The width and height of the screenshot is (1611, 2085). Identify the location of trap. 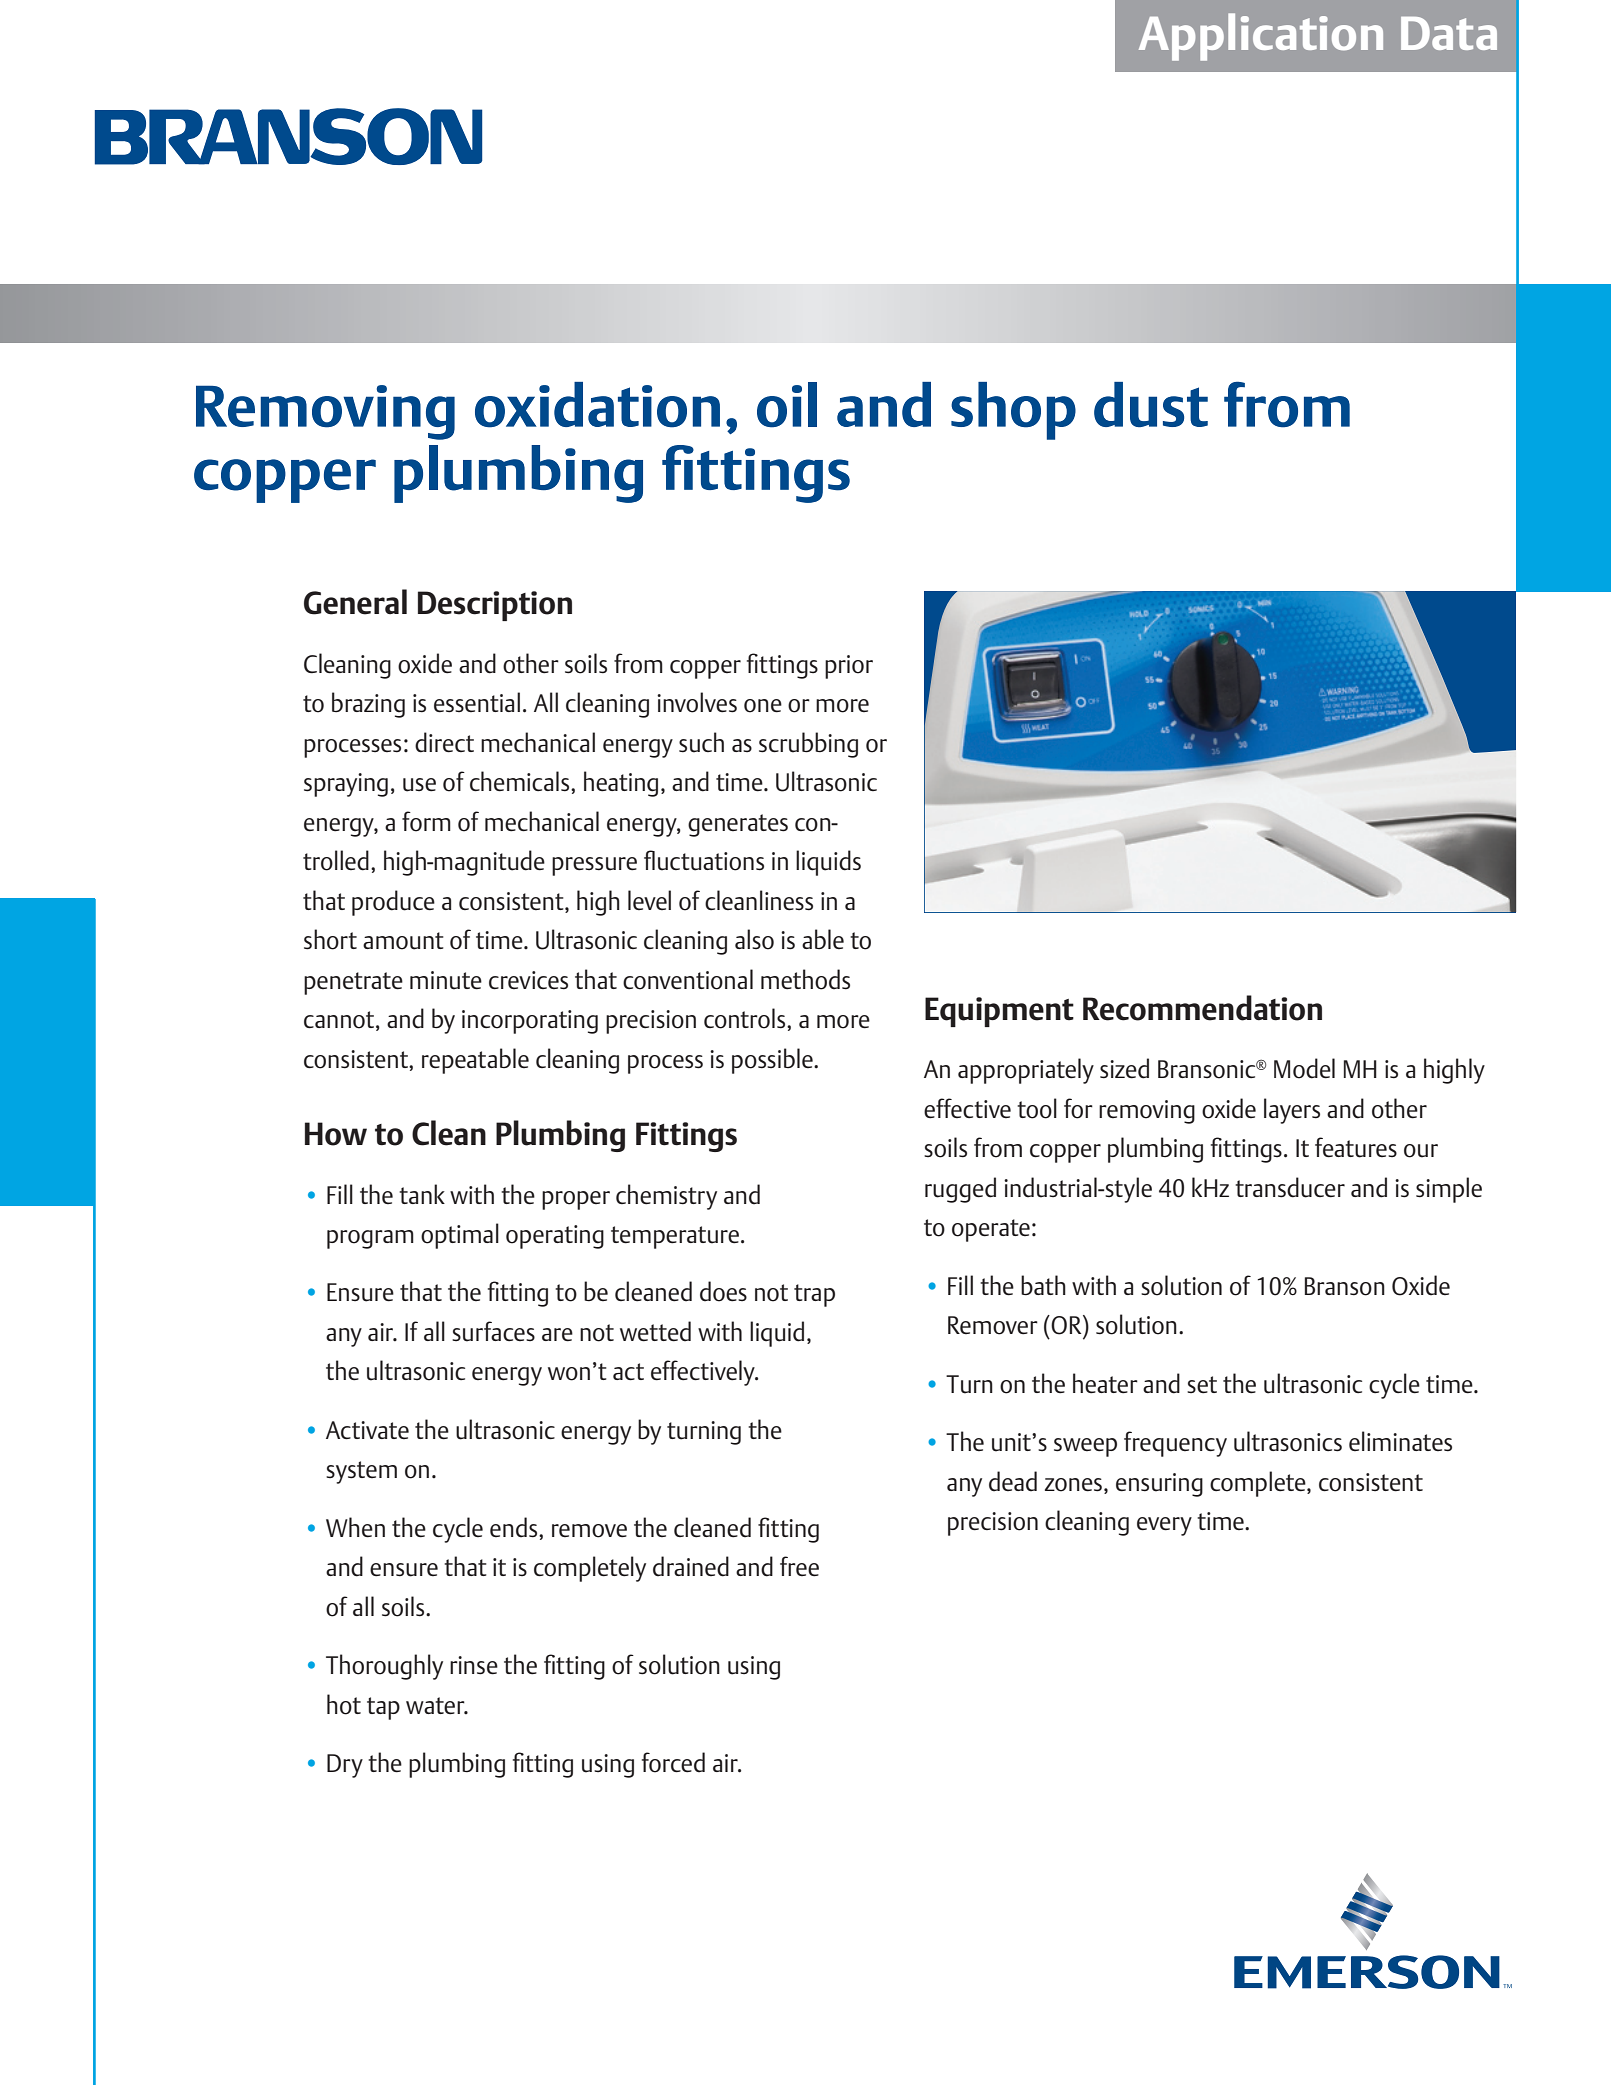
(814, 1295).
